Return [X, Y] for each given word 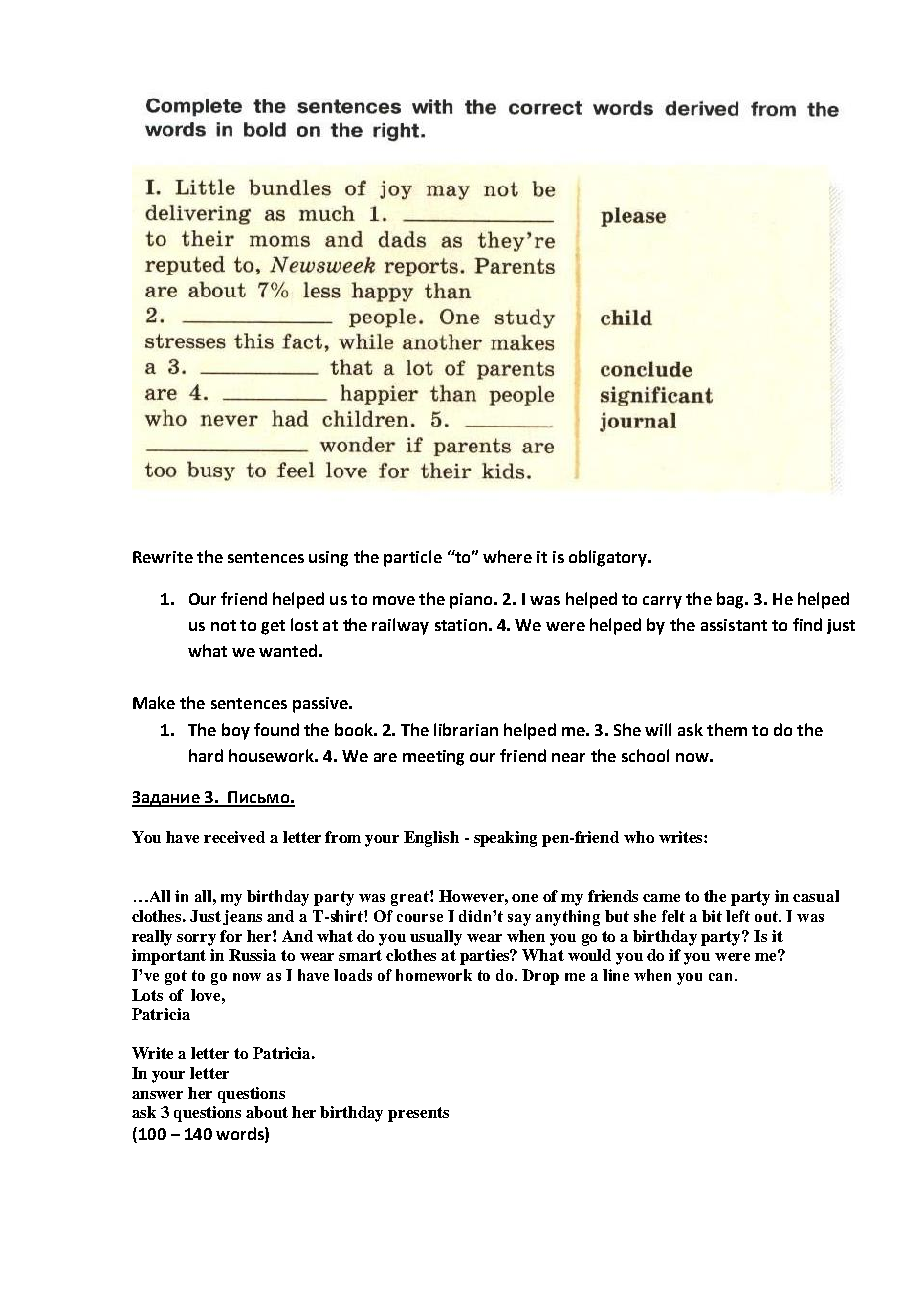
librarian [466, 729]
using [328, 559]
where [507, 556]
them [727, 729]
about [267, 1112]
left [738, 916]
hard [206, 755]
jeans [242, 917]
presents [418, 1114]
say [519, 920]
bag [731, 600]
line [616, 975]
